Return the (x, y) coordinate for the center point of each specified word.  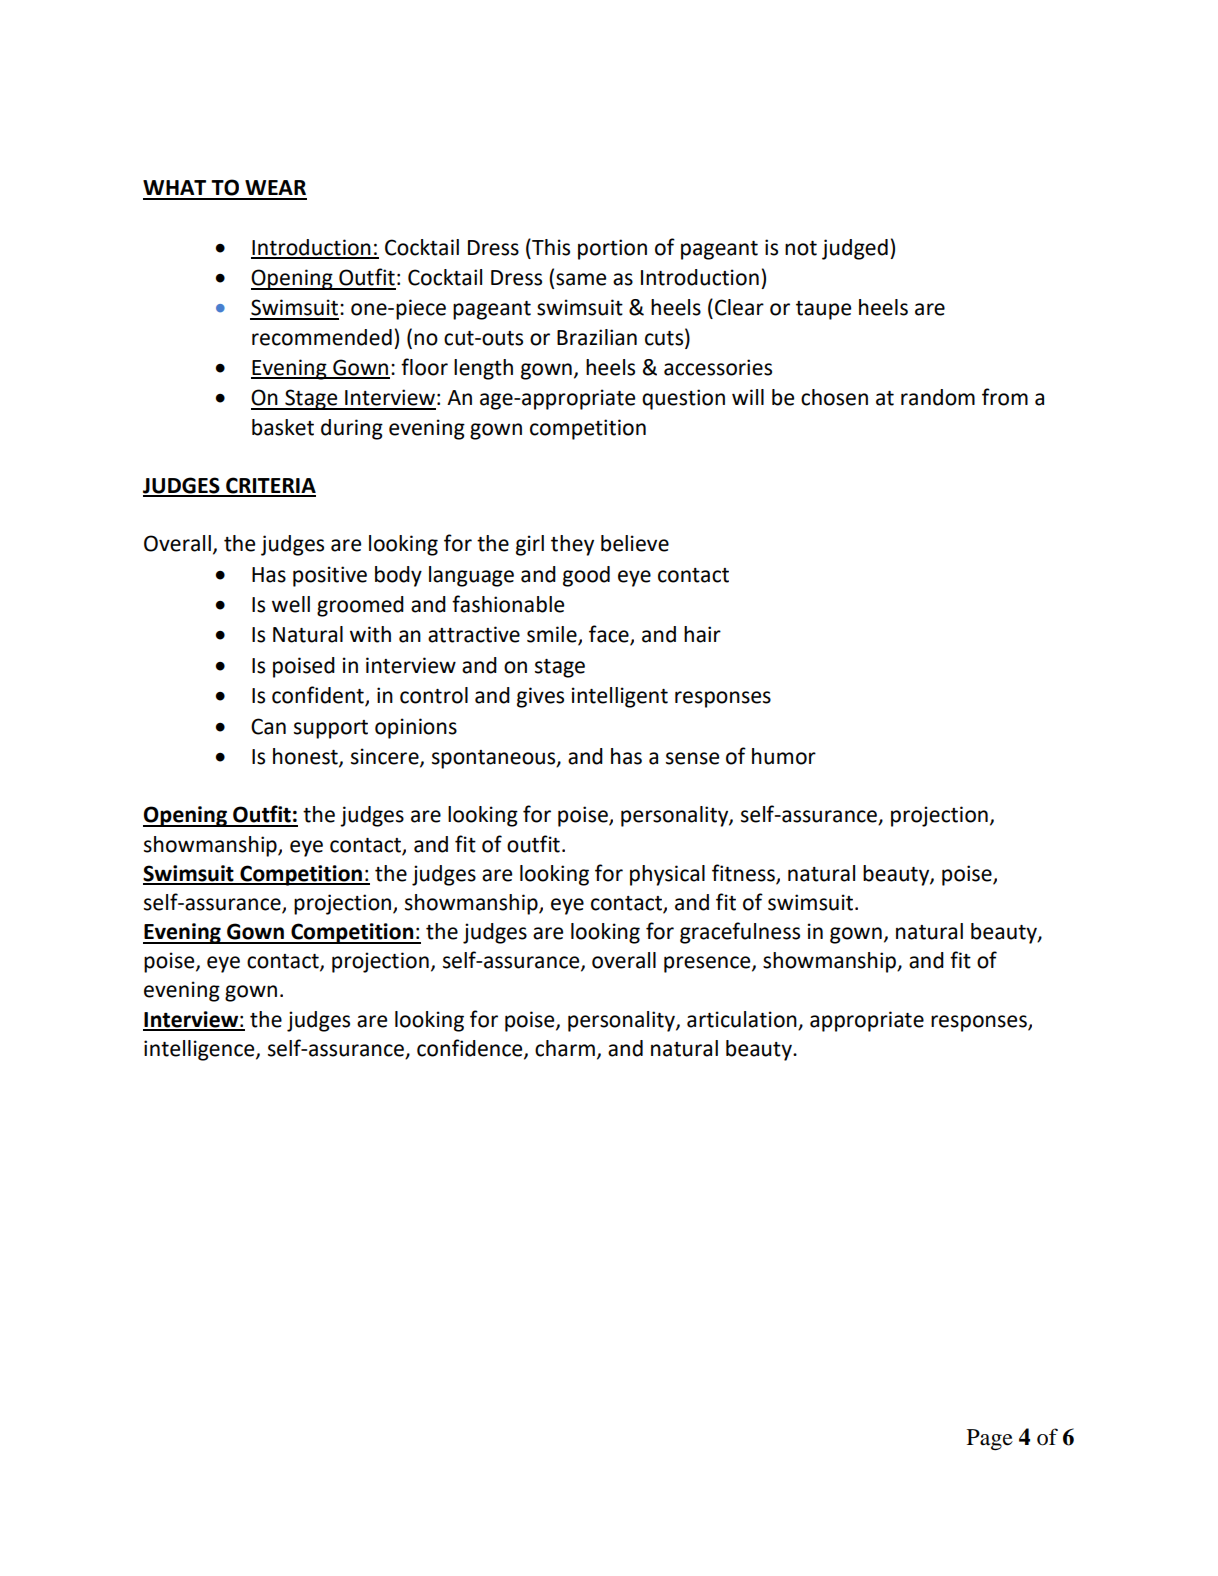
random (938, 397)
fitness (744, 874)
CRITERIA (270, 486)
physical (667, 875)
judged (855, 249)
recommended (322, 337)
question (683, 399)
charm (565, 1048)
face (610, 635)
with (370, 634)
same (581, 279)
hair (702, 634)
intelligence (200, 1050)
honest (306, 757)
